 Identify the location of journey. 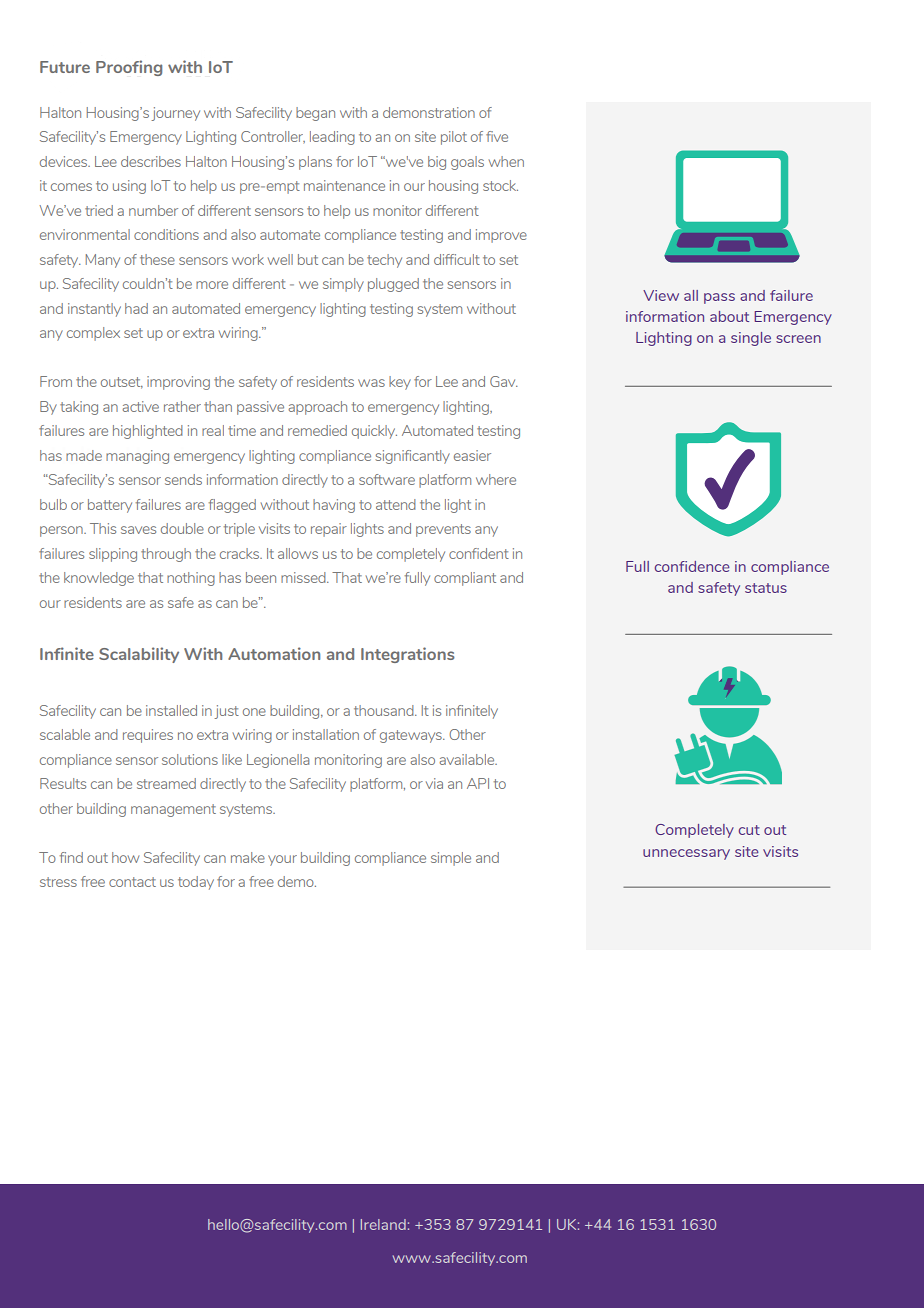
(175, 114).
